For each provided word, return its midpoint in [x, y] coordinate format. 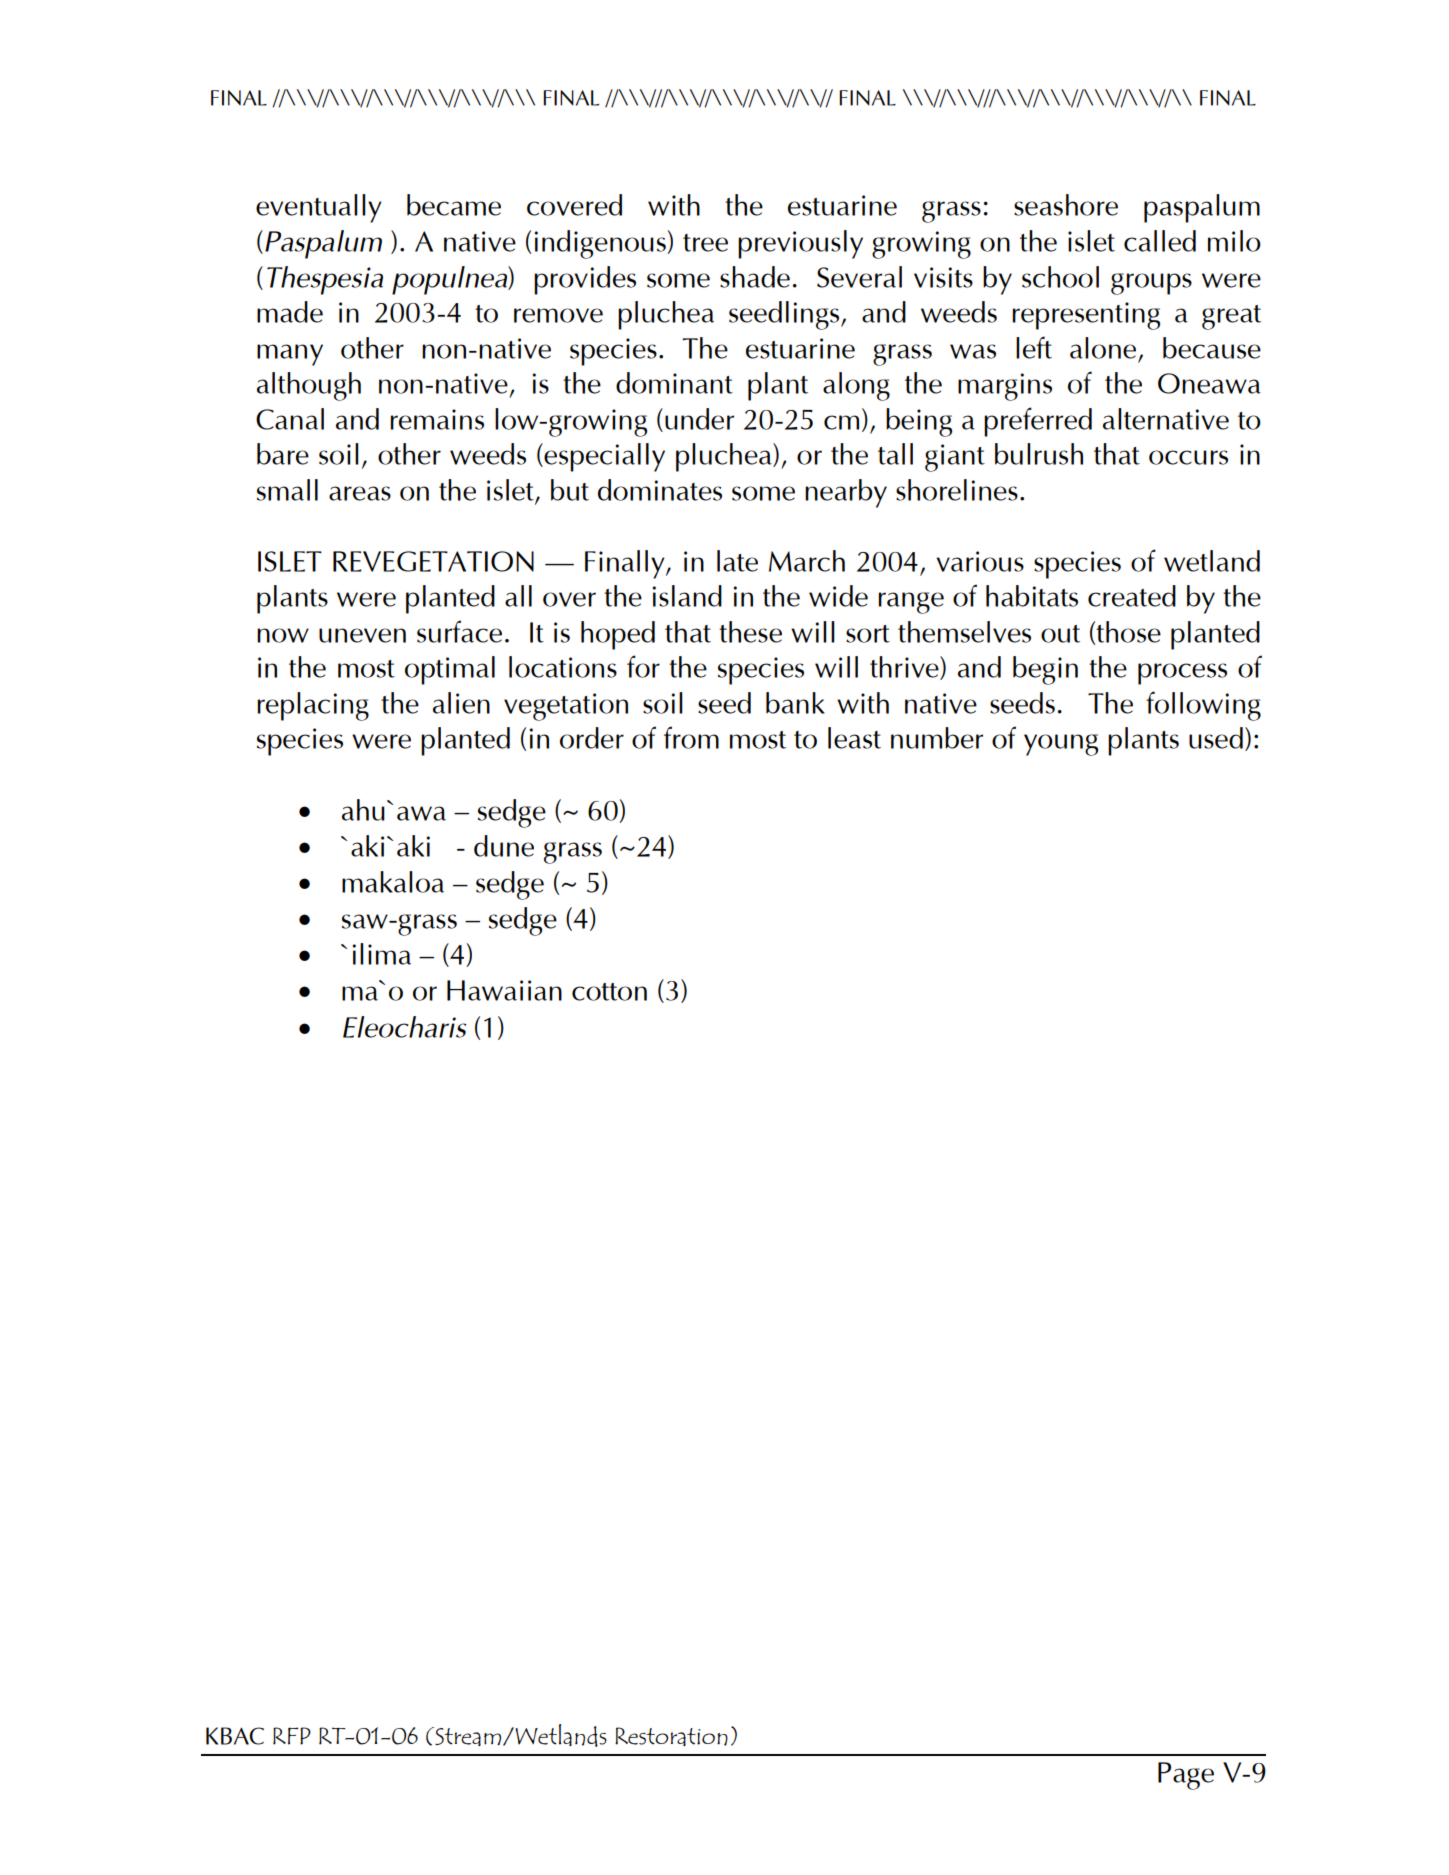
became [454, 205]
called [1160, 241]
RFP [292, 1736]
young [1061, 745]
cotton [609, 992]
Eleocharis [405, 1027]
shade [755, 277]
